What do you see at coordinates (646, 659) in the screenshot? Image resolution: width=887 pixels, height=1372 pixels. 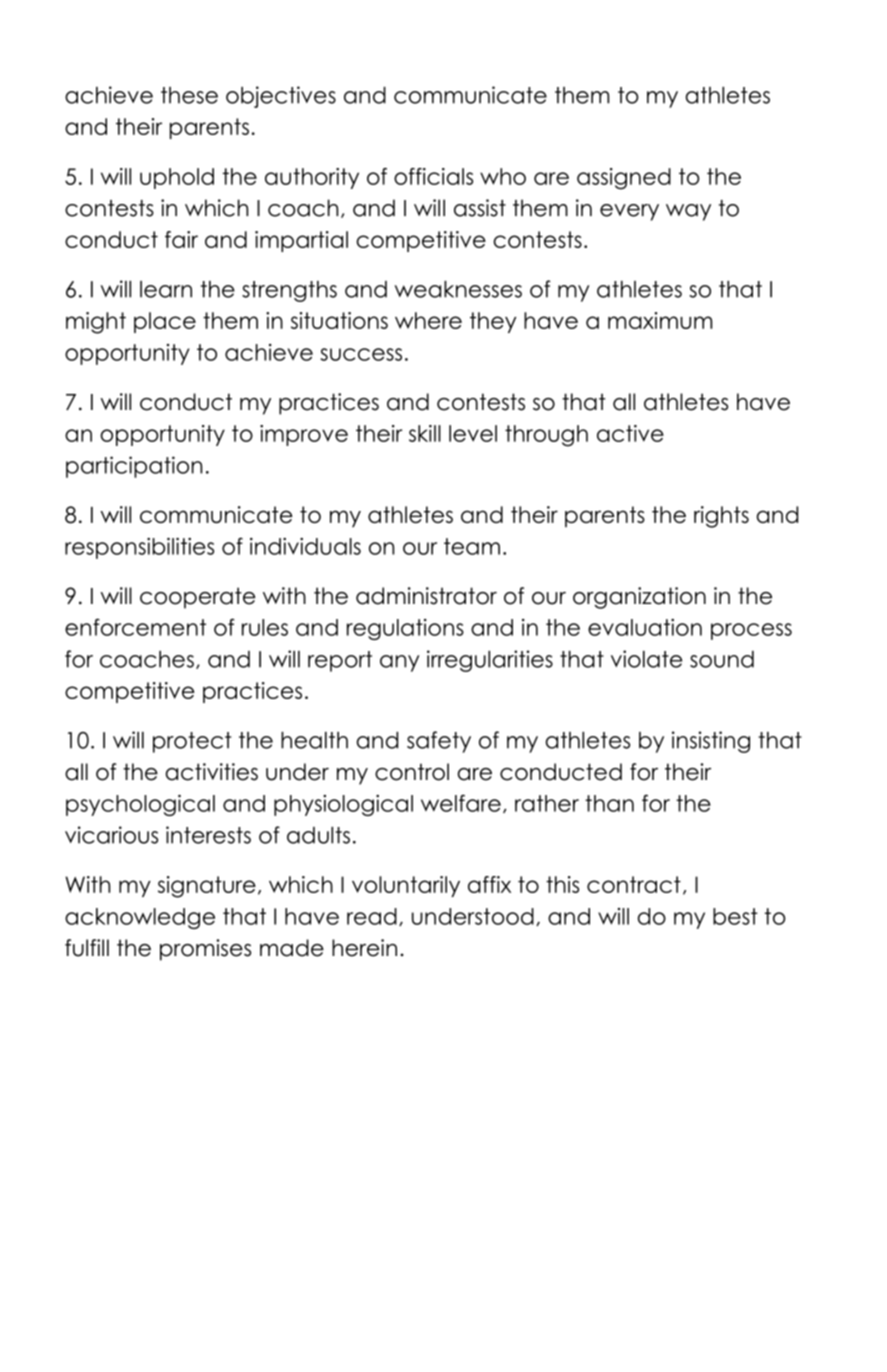 I see `violate` at bounding box center [646, 659].
